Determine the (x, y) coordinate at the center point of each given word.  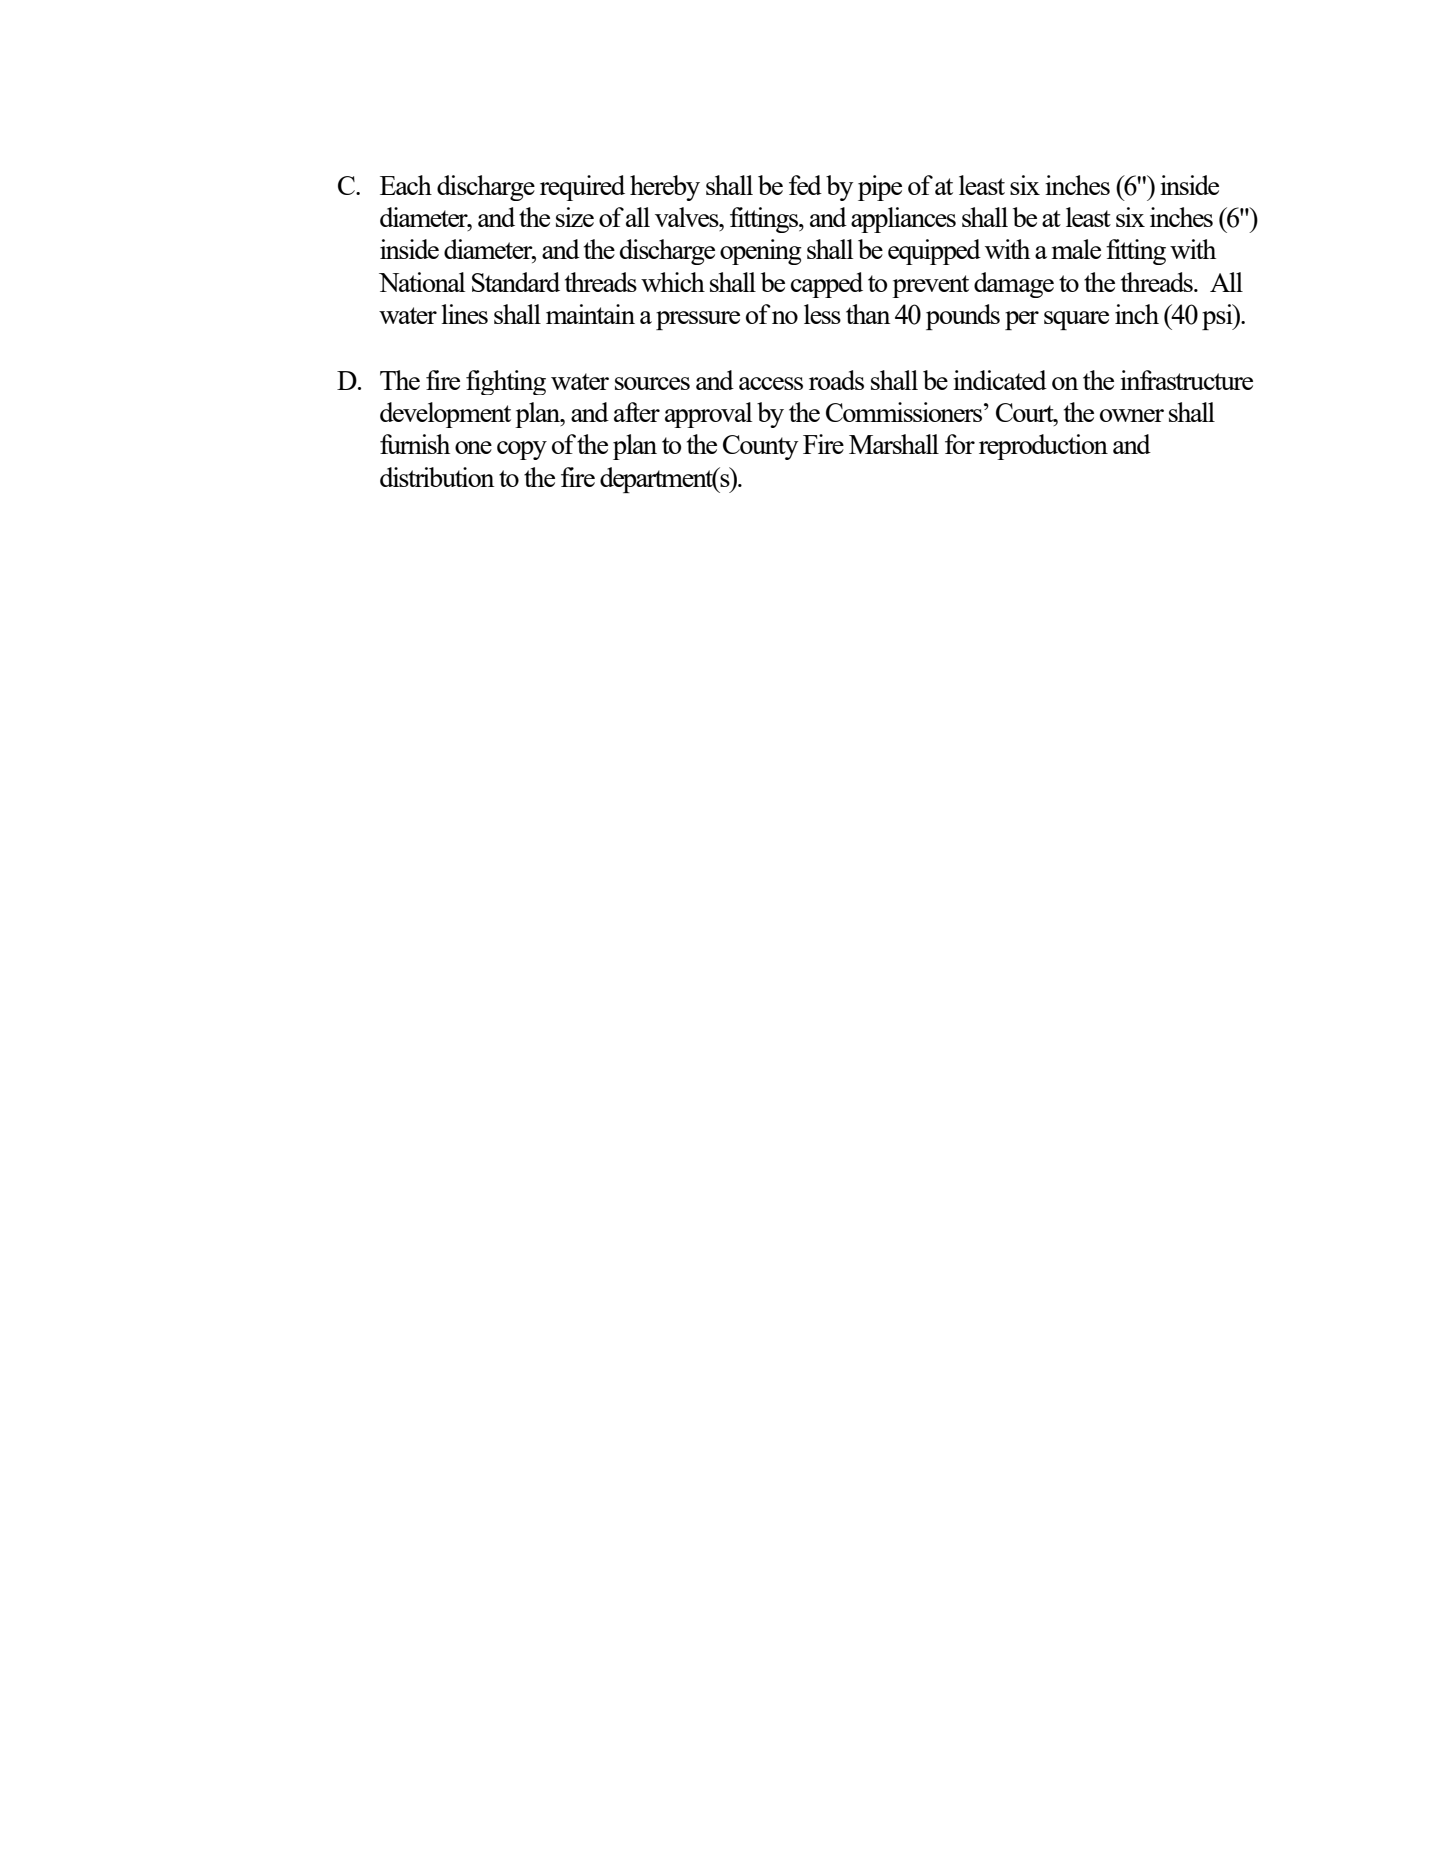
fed (805, 185)
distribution (437, 477)
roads (836, 380)
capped (827, 285)
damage (1014, 285)
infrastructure (1186, 380)
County (760, 447)
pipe (880, 188)
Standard (516, 282)
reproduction (1043, 447)
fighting (506, 382)
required (582, 188)
